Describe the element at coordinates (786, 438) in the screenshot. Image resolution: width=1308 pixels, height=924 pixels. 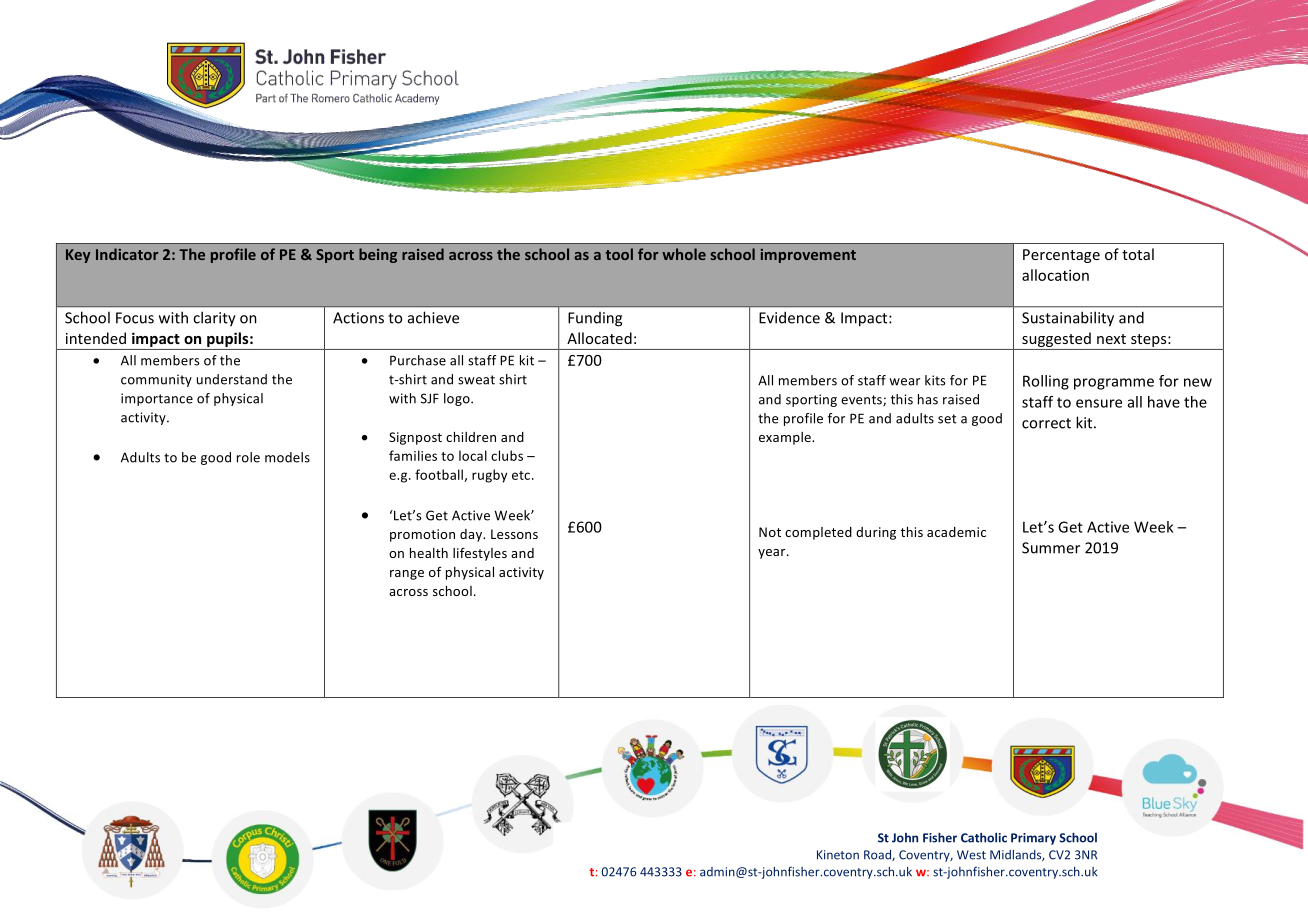
I see `example` at that location.
